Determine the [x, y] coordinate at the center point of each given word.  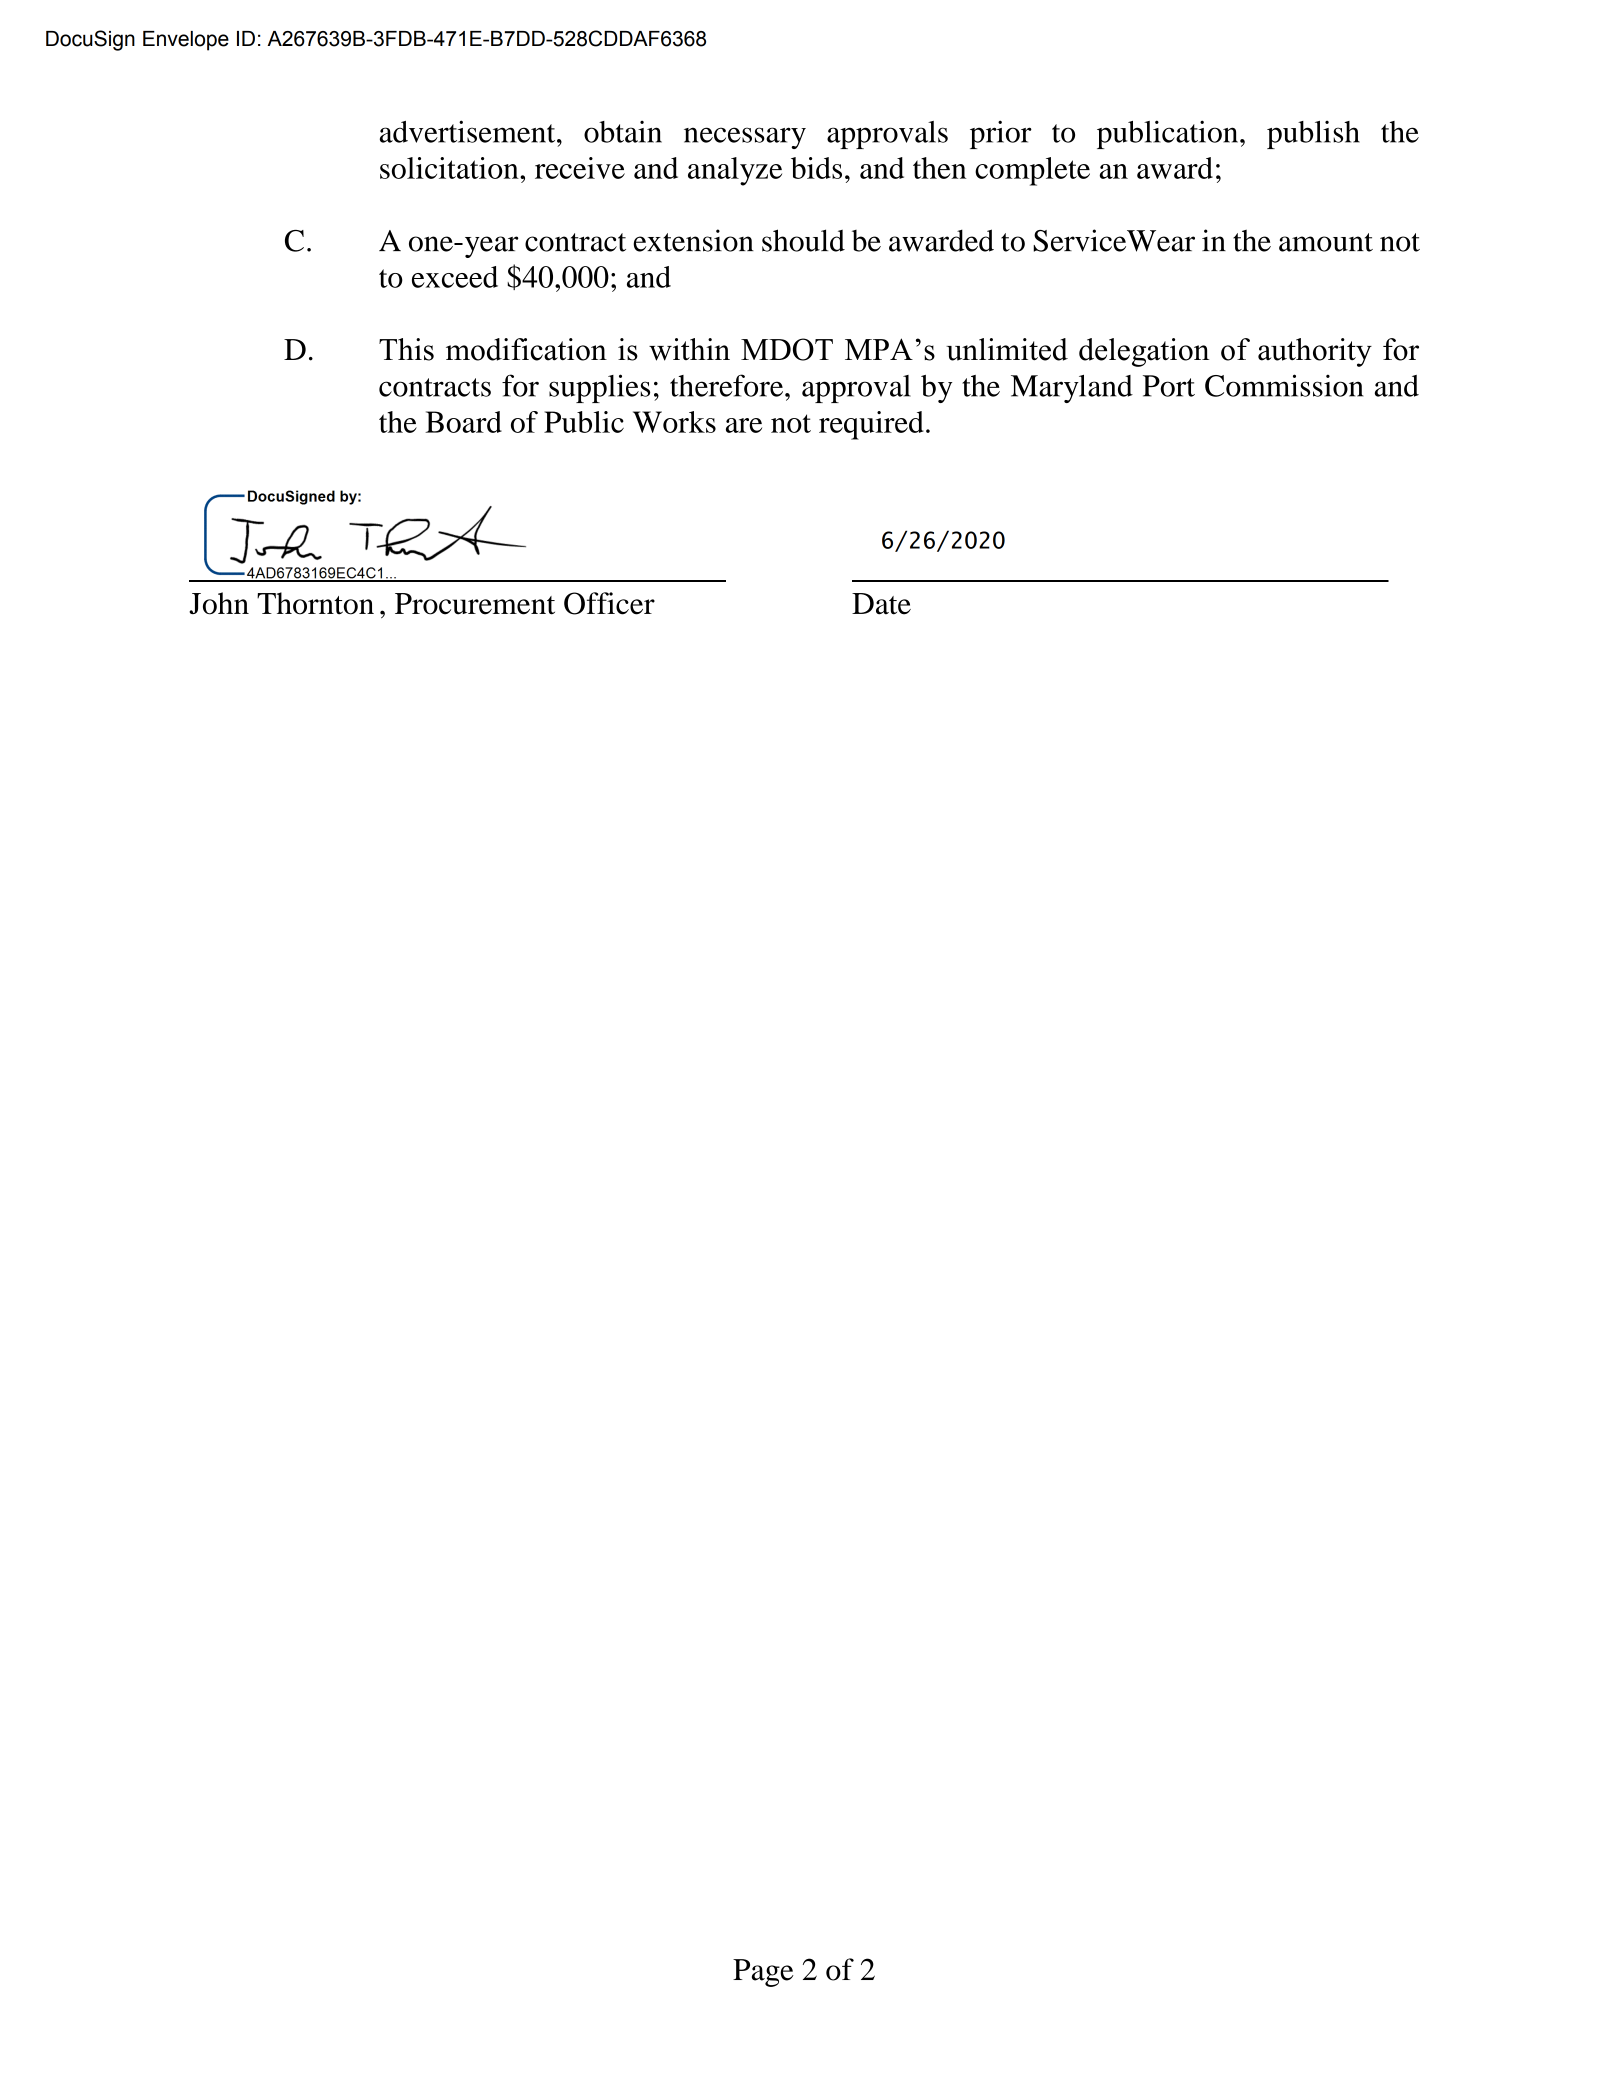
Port [1169, 386]
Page [763, 1973]
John [219, 603]
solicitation [450, 168]
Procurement [475, 604]
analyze [735, 171]
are [744, 425]
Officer [609, 603]
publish [1313, 135]
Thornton [315, 603]
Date [881, 604]
